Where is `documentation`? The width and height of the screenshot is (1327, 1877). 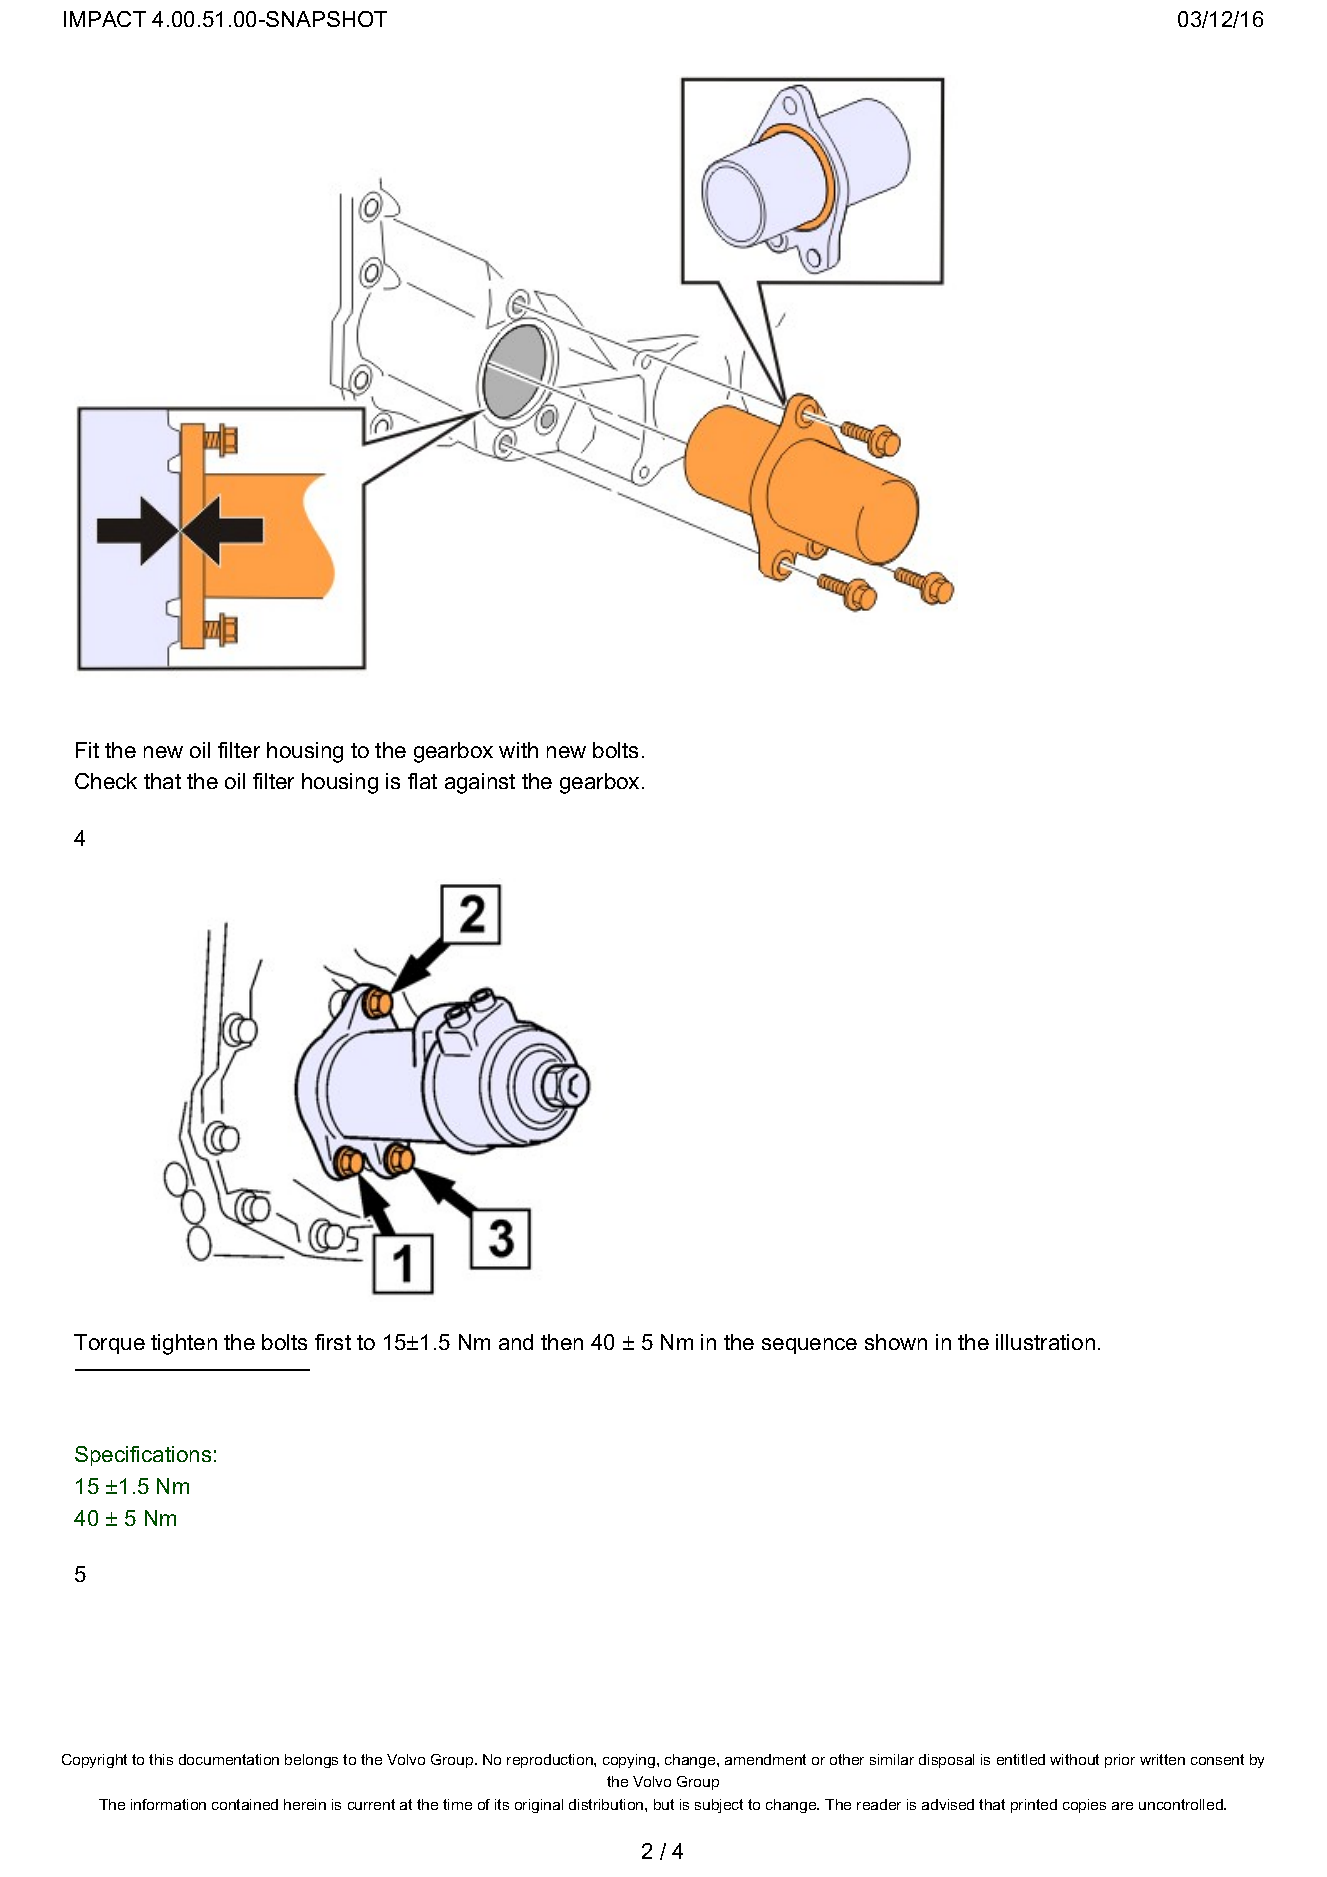
documentation is located at coordinates (229, 1759).
